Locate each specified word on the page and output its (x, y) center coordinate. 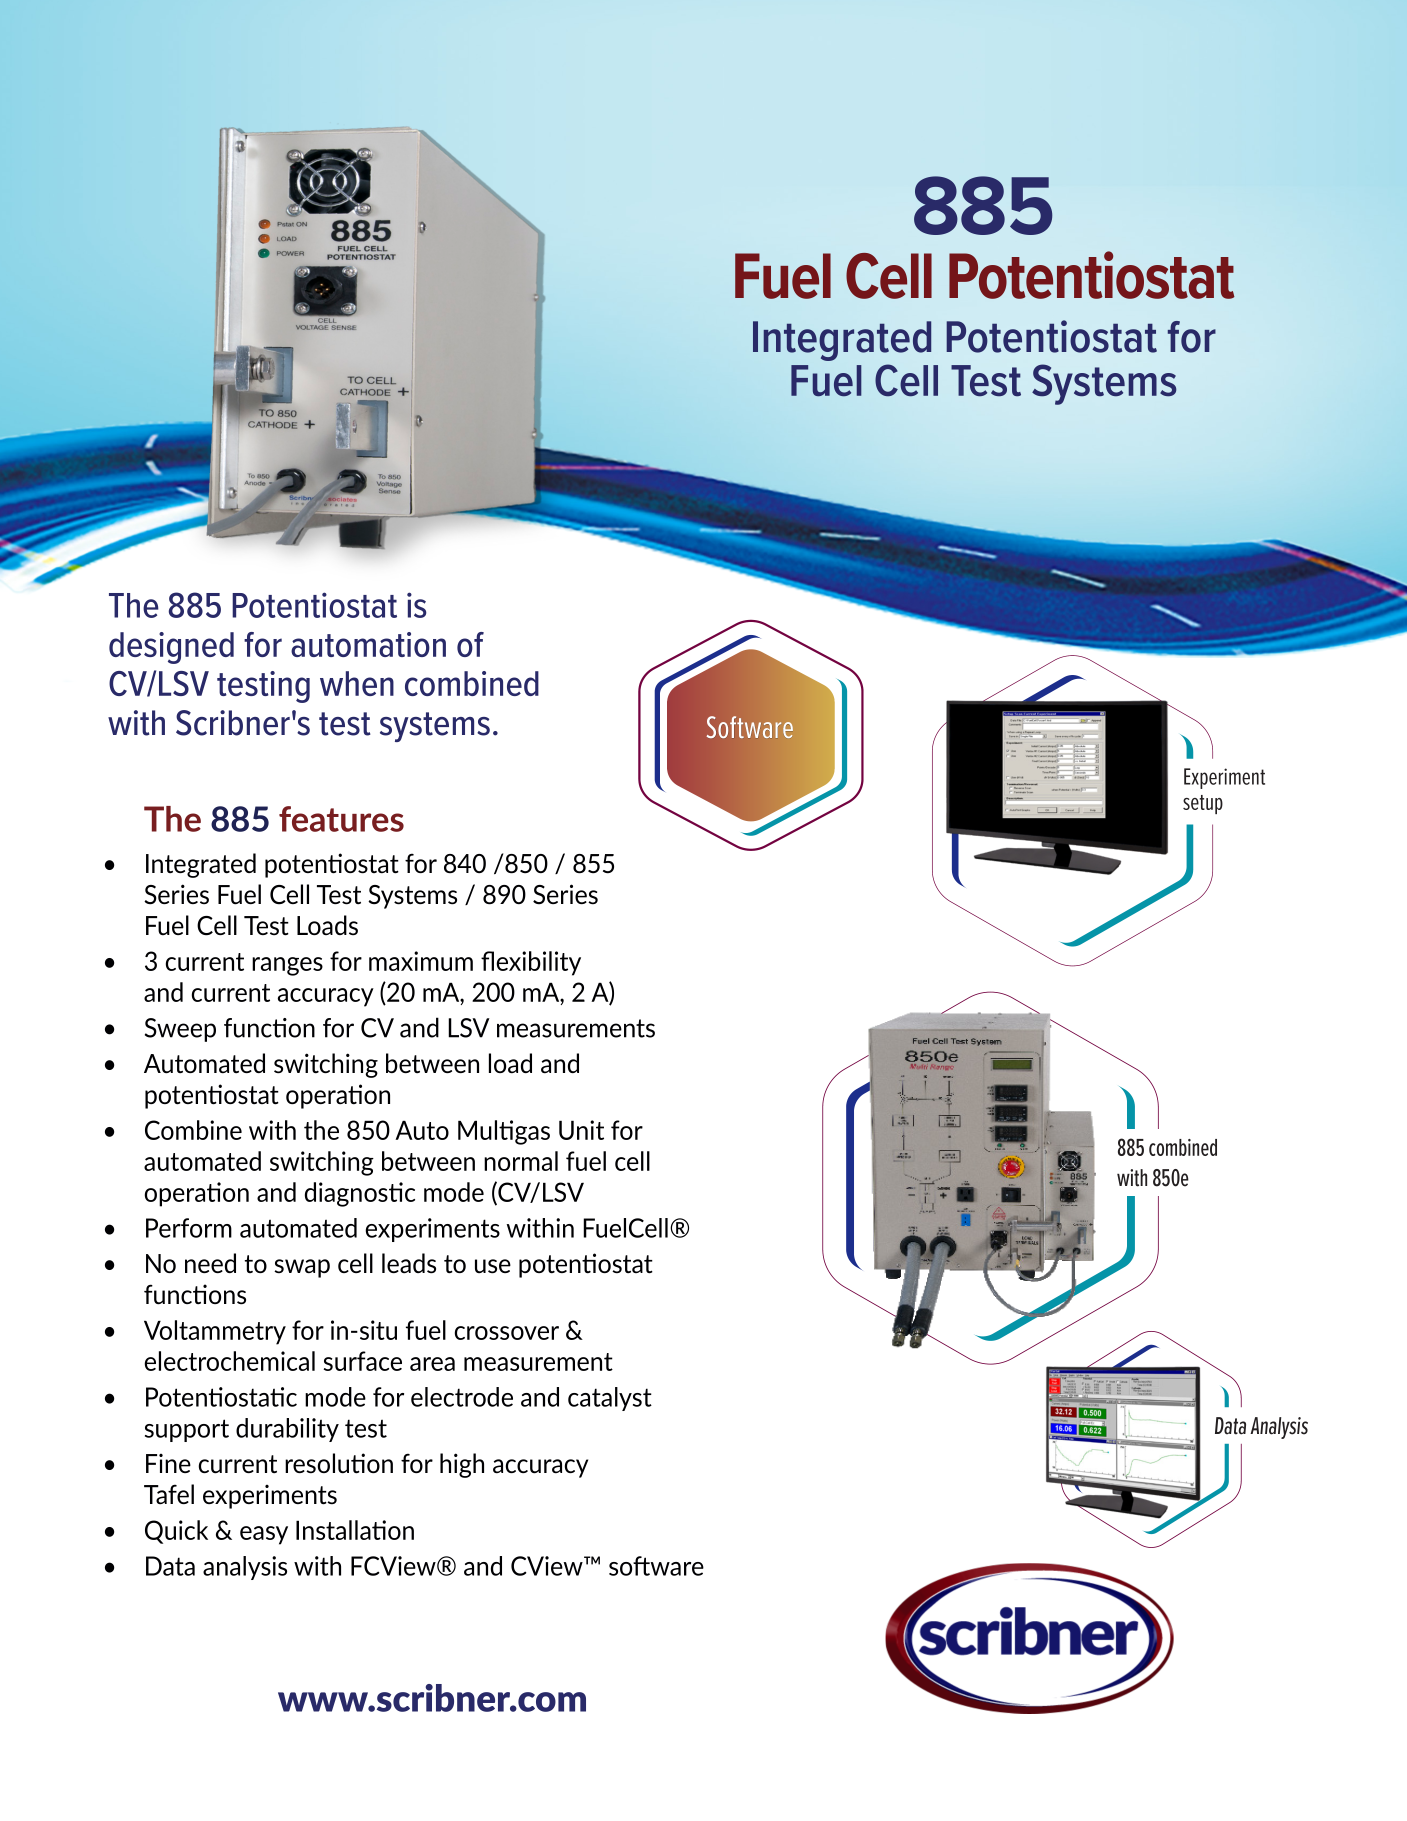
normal (521, 1161)
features (341, 819)
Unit (581, 1130)
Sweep (180, 1030)
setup (1203, 804)
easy (264, 1535)
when (357, 683)
